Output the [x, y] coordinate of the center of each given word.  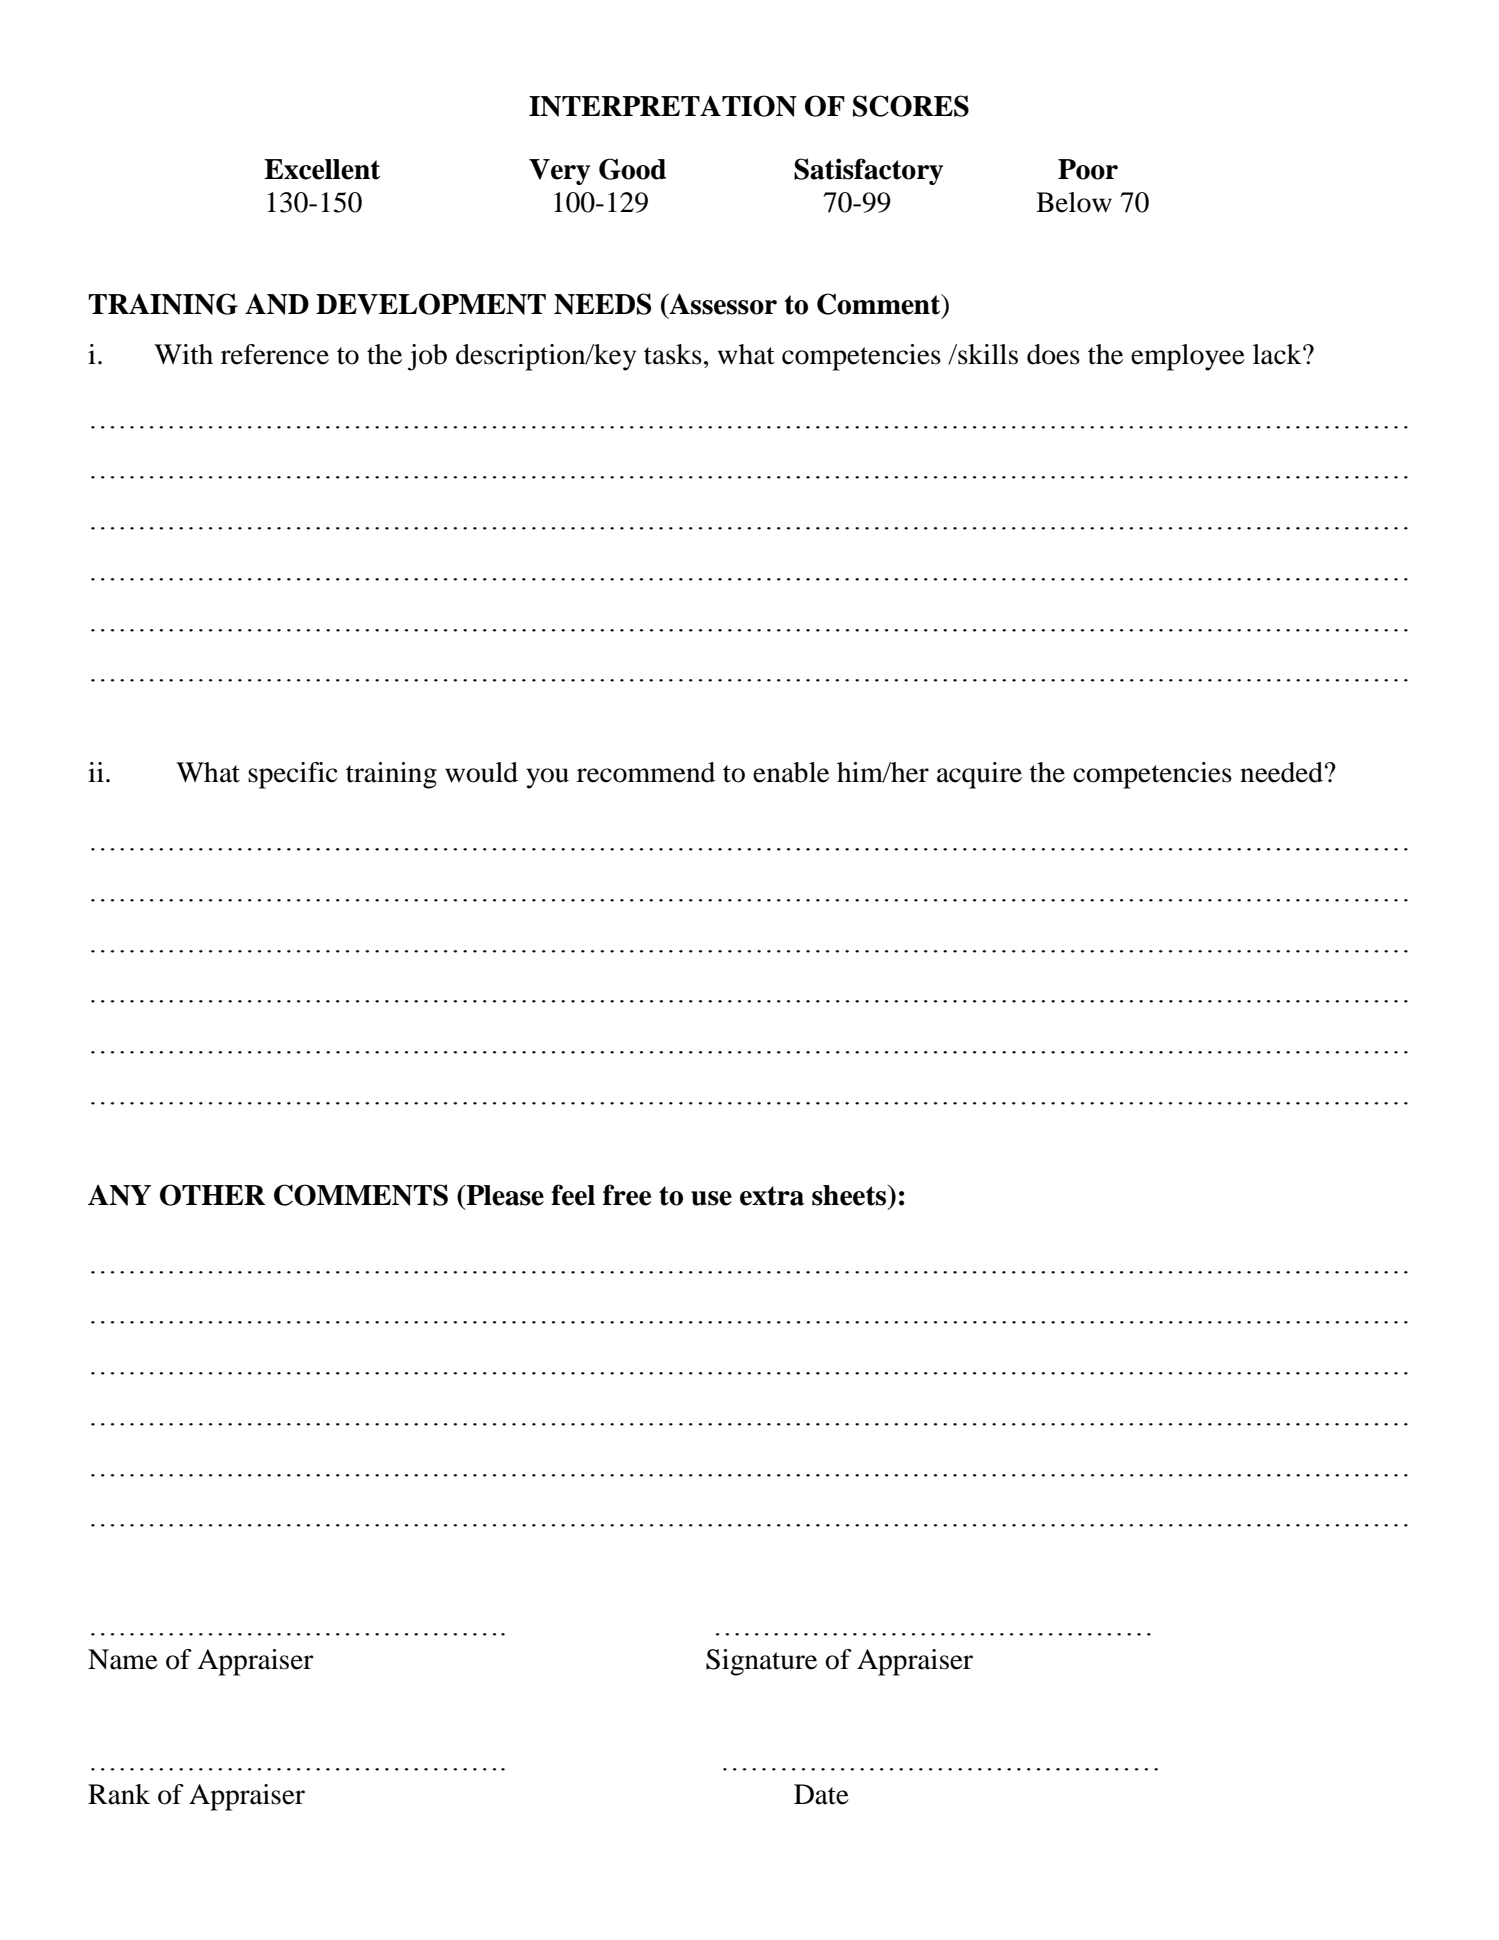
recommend [646, 772]
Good [632, 169]
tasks [673, 354]
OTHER [212, 1195]
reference [275, 354]
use [711, 1198]
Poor [1088, 169]
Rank [119, 1794]
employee [1188, 357]
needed [1281, 772]
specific [292, 775]
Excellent [322, 169]
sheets [850, 1195]
